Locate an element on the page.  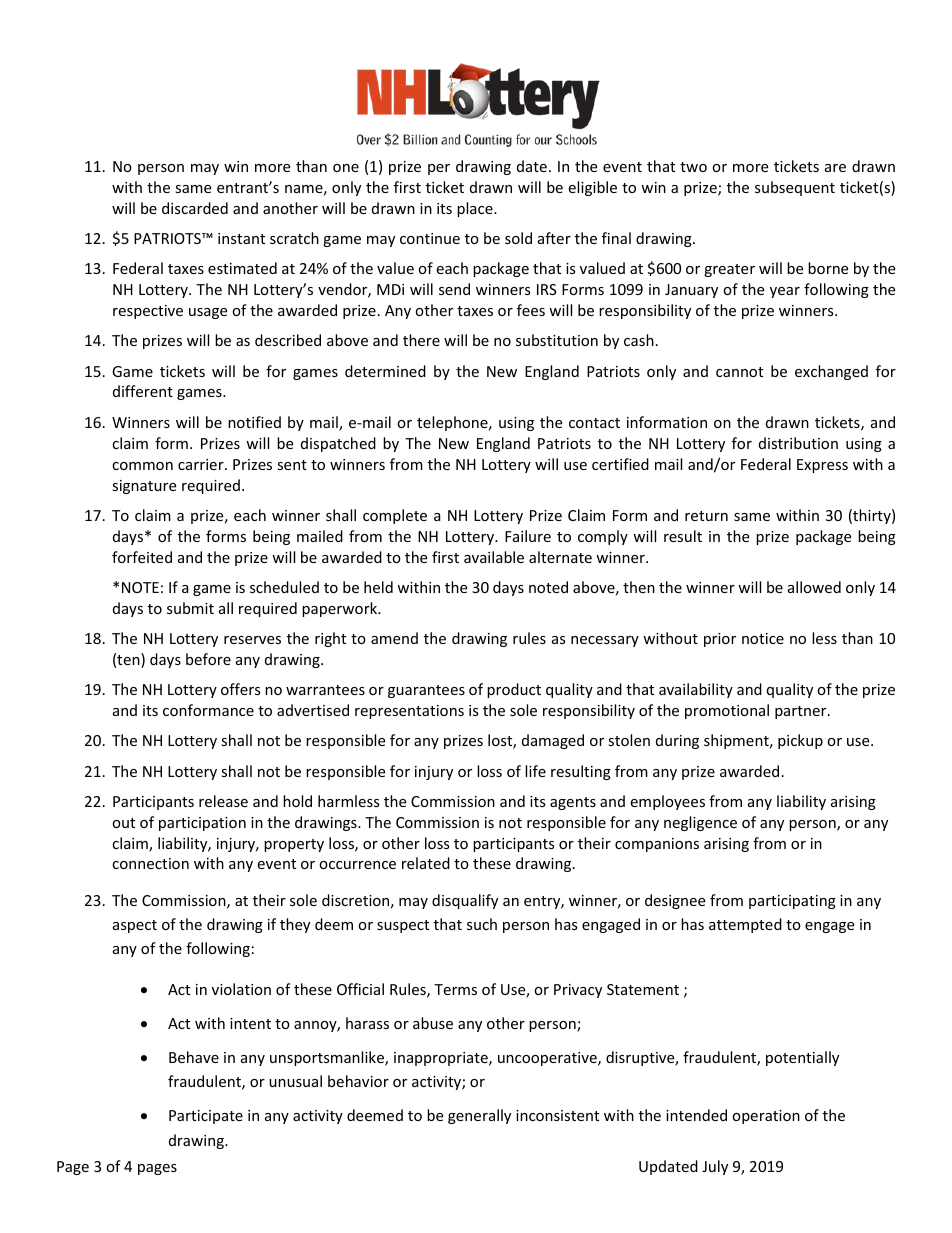
negligence is located at coordinates (700, 823).
